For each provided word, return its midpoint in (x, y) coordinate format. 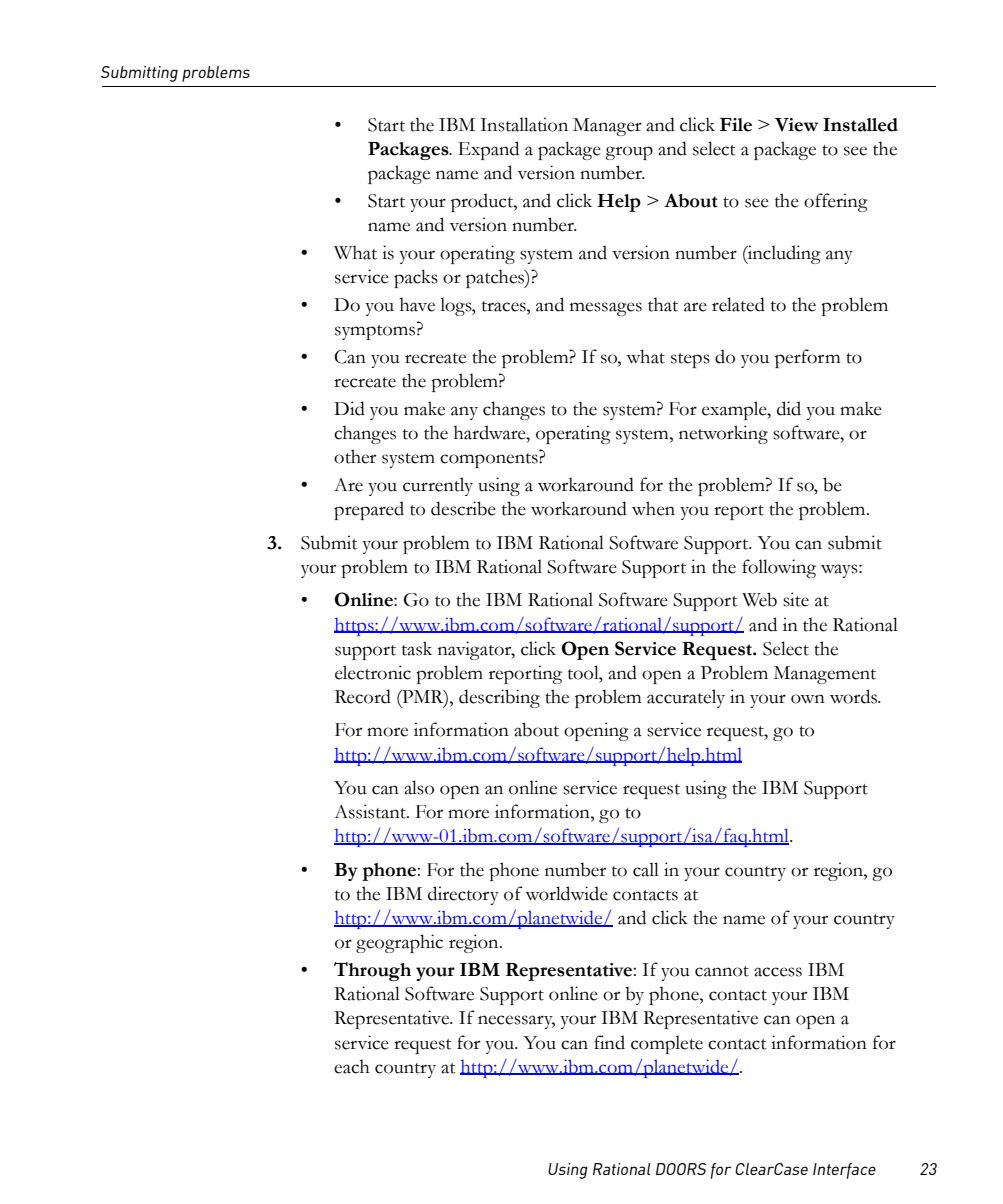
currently (438, 486)
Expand (488, 150)
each (352, 1066)
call (646, 869)
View (796, 125)
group (629, 153)
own (808, 699)
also (419, 787)
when (653, 508)
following (779, 568)
